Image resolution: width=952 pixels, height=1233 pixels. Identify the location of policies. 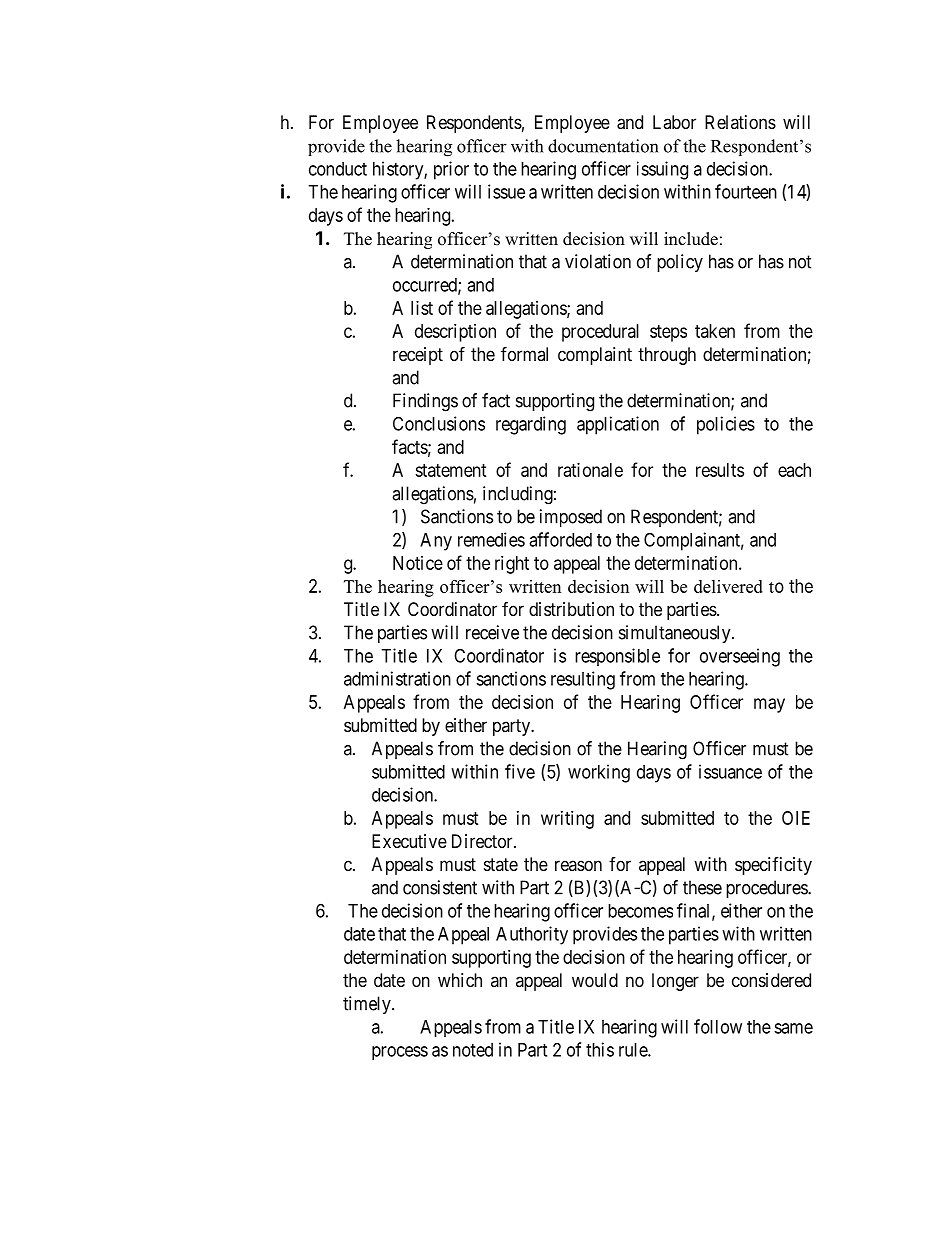
(726, 425).
